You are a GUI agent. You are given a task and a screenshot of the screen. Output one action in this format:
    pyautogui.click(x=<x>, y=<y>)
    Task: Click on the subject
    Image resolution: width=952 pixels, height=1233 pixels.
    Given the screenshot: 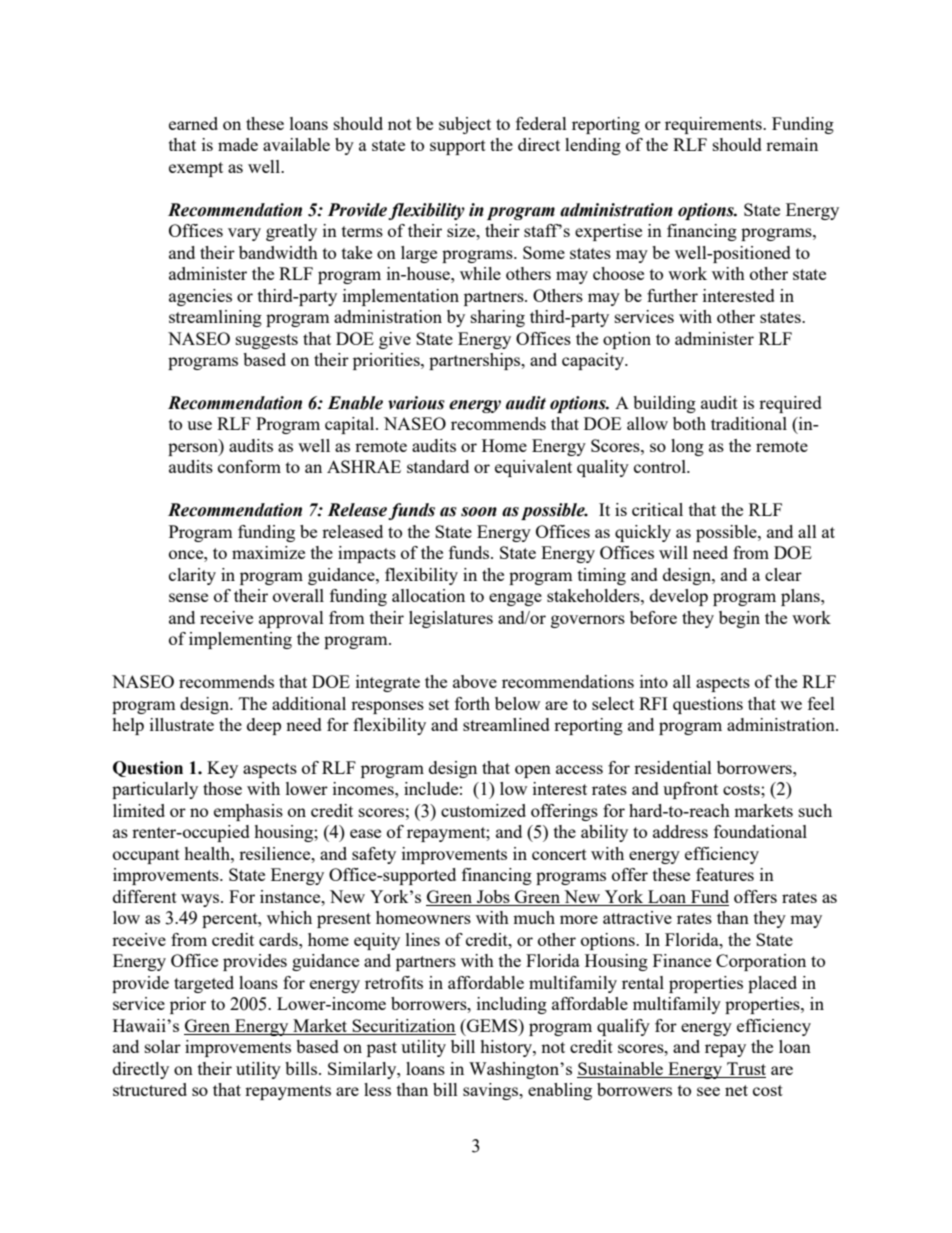 What is the action you would take?
    pyautogui.click(x=465, y=125)
